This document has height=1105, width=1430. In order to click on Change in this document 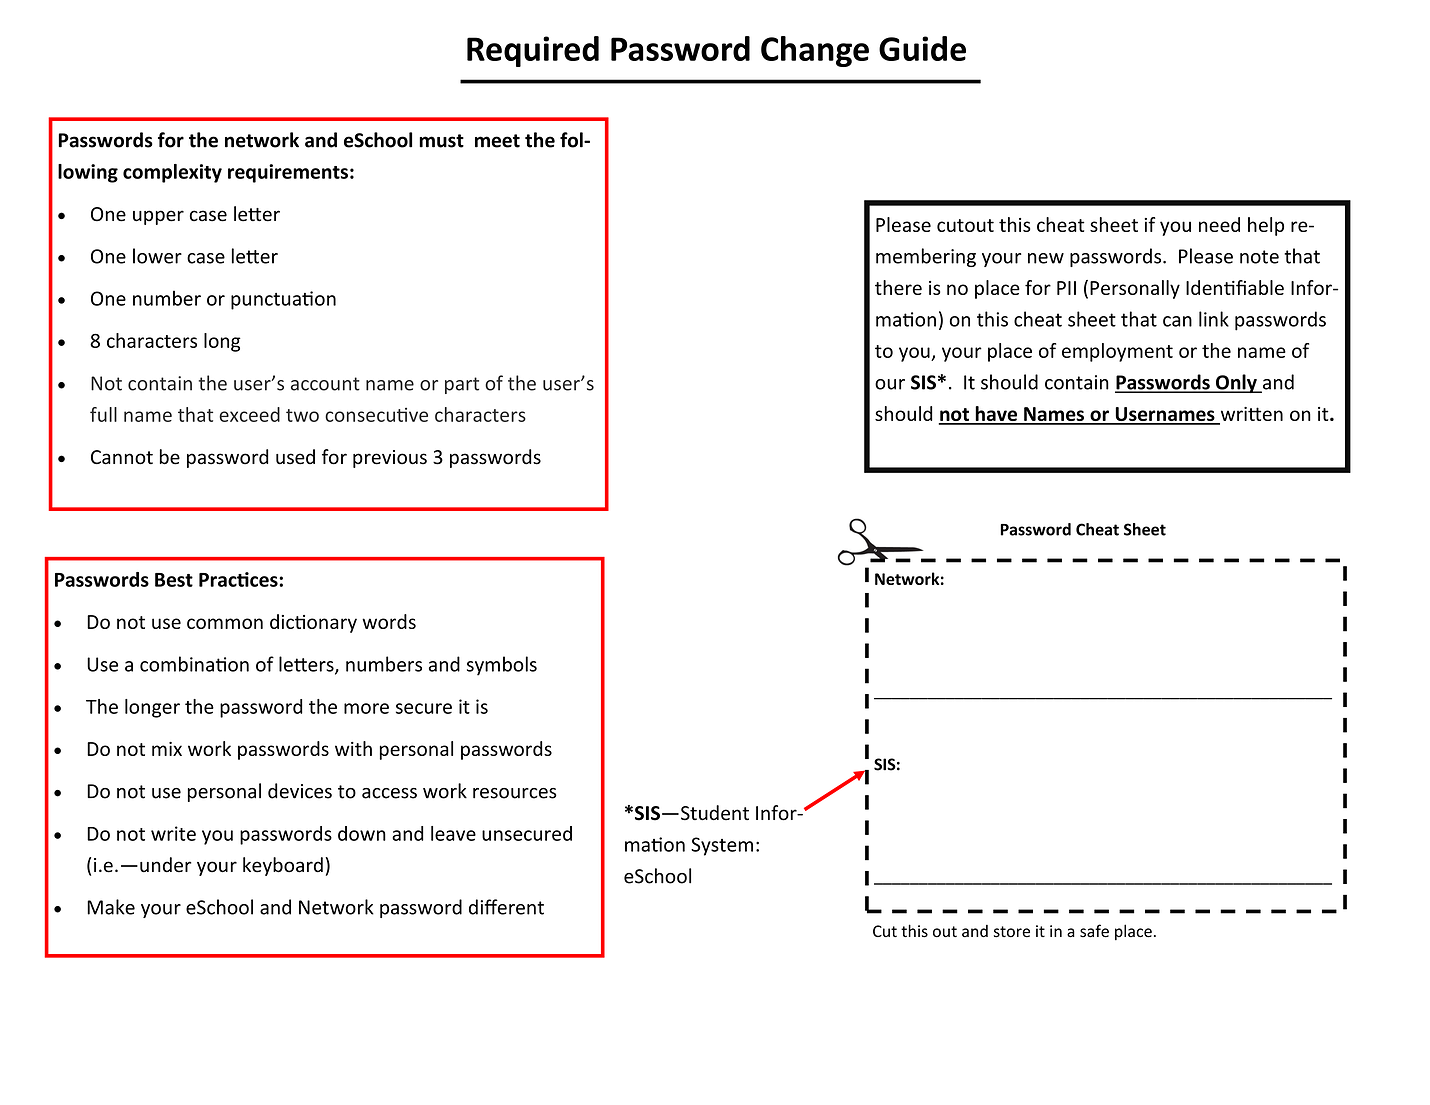, I will do `click(815, 51)`.
